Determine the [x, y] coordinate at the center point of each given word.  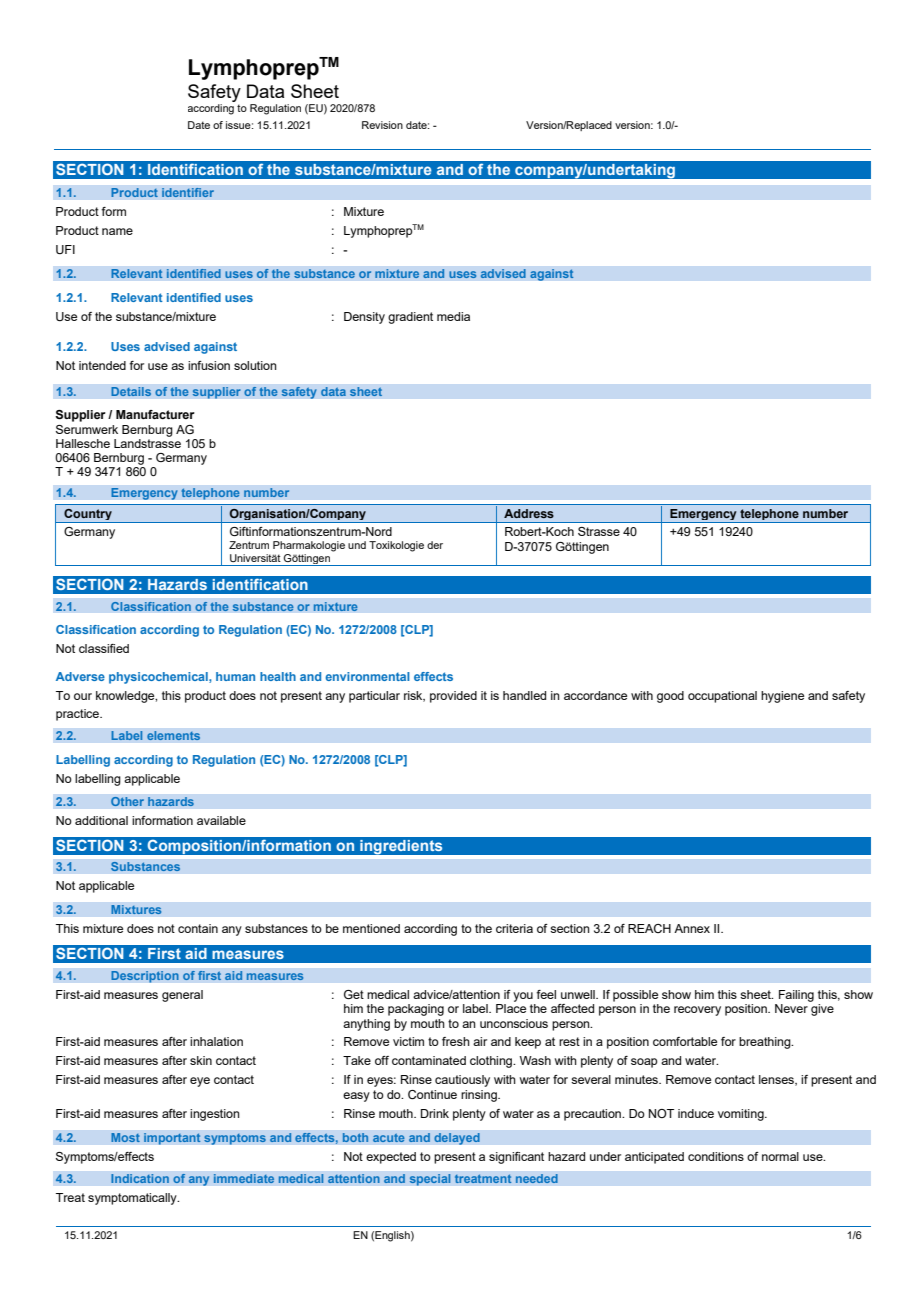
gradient [410, 318]
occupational [722, 697]
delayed [457, 1139]
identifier [188, 192]
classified [104, 648]
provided [453, 697]
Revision [382, 125]
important [172, 1139]
